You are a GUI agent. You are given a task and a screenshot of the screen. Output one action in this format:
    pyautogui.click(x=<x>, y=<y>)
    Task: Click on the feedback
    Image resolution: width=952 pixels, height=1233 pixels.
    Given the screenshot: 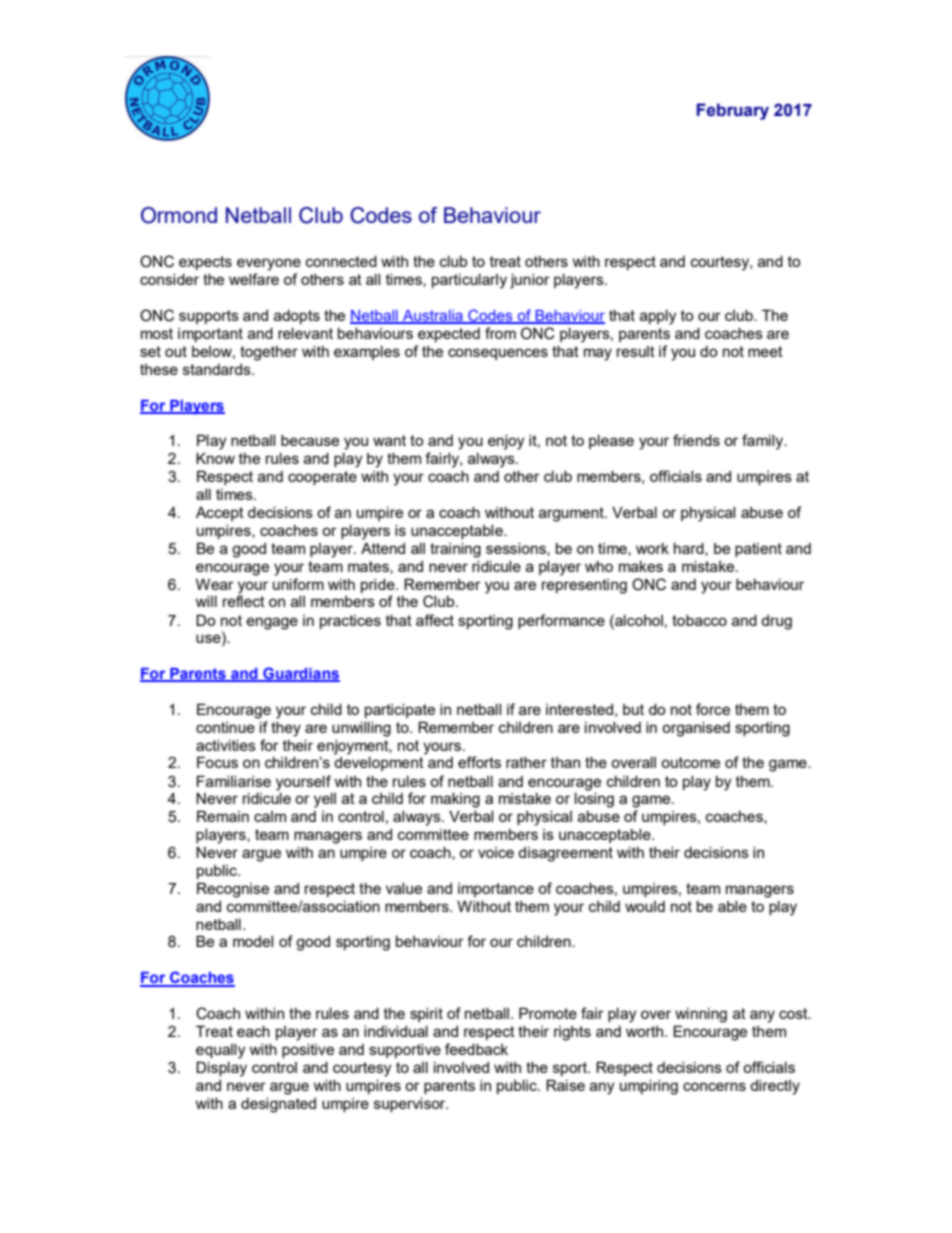 What is the action you would take?
    pyautogui.click(x=476, y=1049)
